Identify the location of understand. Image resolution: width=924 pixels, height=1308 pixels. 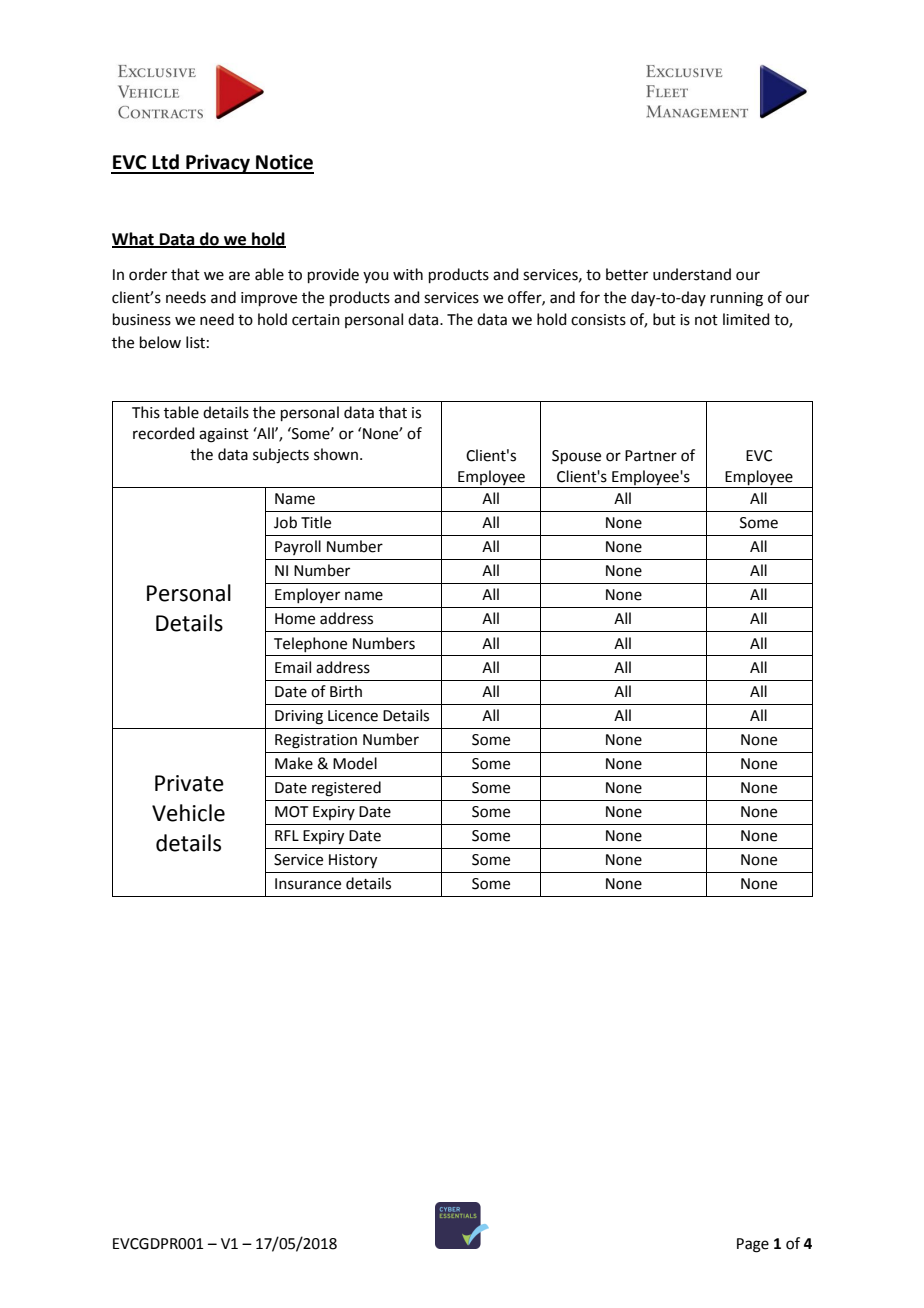
(692, 274).
